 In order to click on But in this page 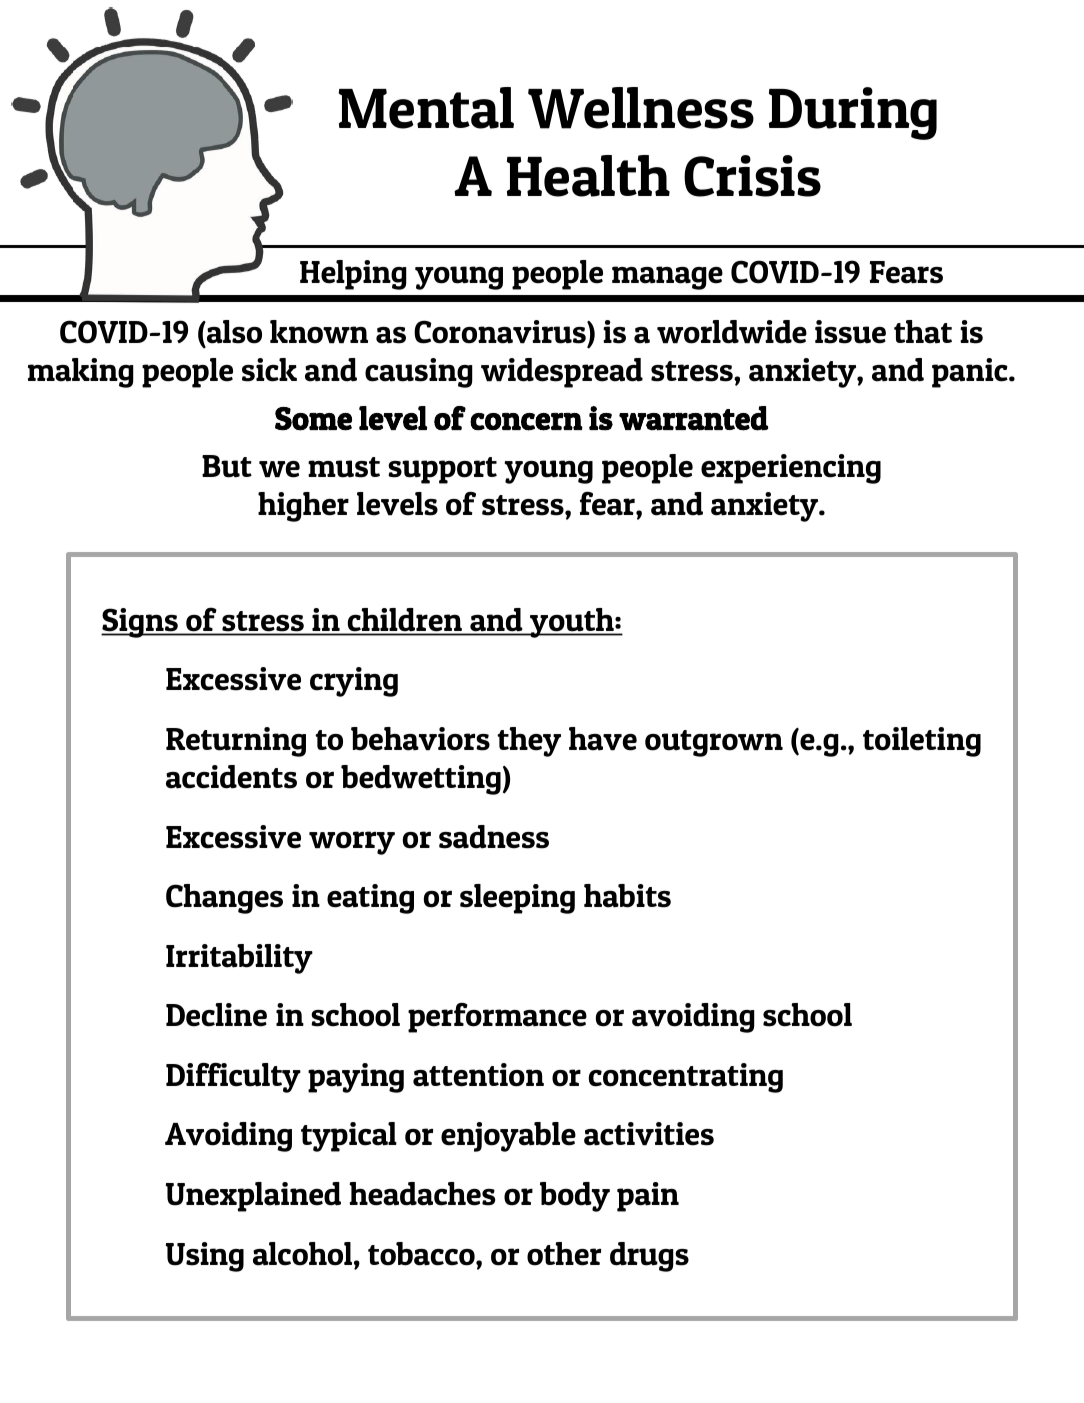, I will do `click(227, 466)`.
